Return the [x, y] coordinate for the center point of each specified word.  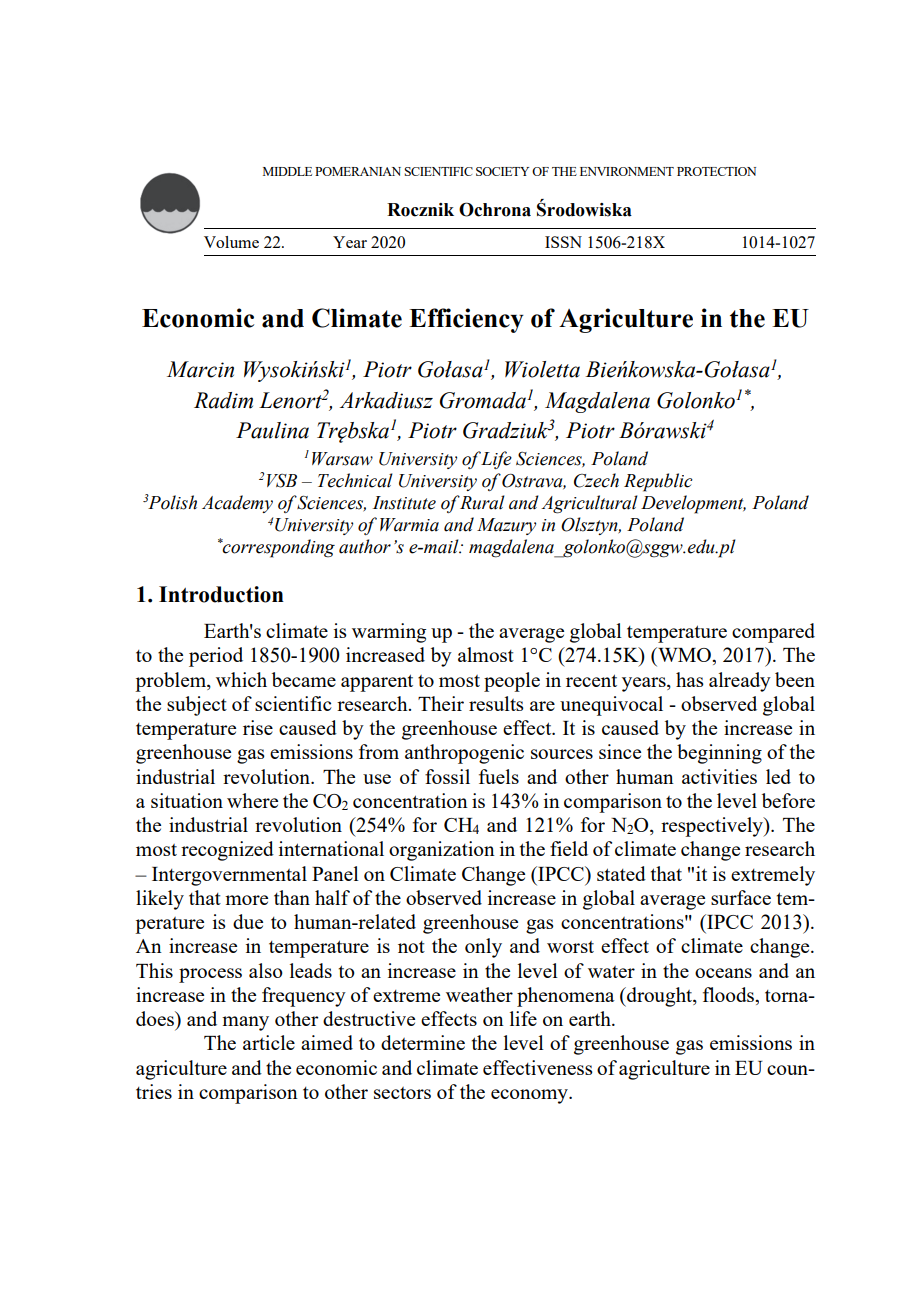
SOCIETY [502, 171]
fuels [499, 776]
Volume [231, 242]
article [269, 1042]
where [252, 800]
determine [423, 1042]
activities [719, 776]
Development [693, 504]
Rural [482, 502]
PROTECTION [716, 171]
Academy [237, 504]
